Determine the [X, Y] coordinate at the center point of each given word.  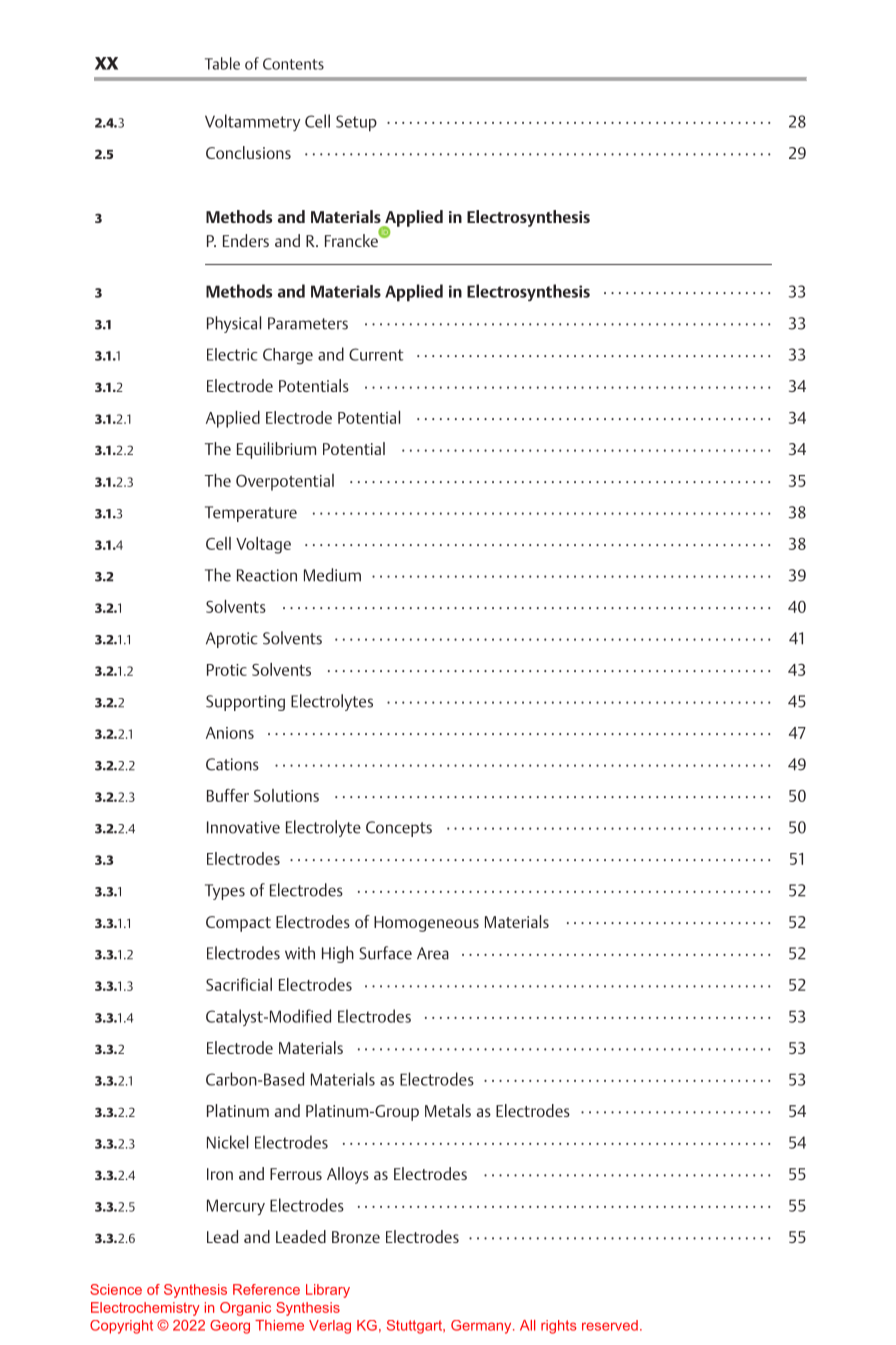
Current [376, 354]
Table [222, 63]
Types [225, 892]
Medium [332, 575]
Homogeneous [426, 924]
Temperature [251, 514]
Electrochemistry [145, 1309]
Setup [356, 123]
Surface [385, 953]
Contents [293, 64]
